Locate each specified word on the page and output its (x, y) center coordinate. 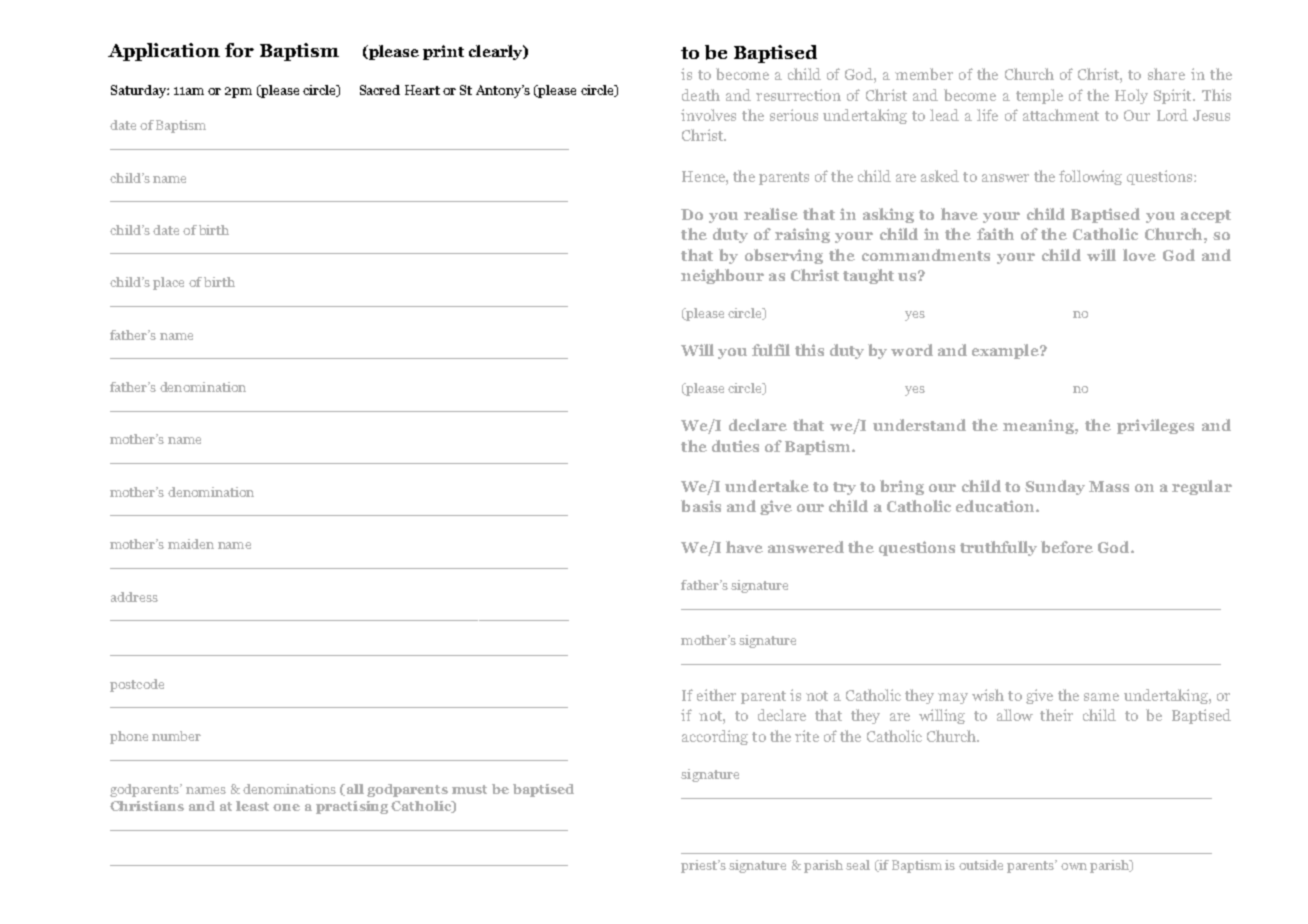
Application (164, 52)
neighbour (722, 276)
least (252, 806)
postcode (137, 685)
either (716, 695)
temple (1039, 96)
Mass (1109, 486)
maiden (191, 544)
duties (735, 446)
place (168, 283)
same (1101, 697)
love (1139, 255)
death (701, 95)
